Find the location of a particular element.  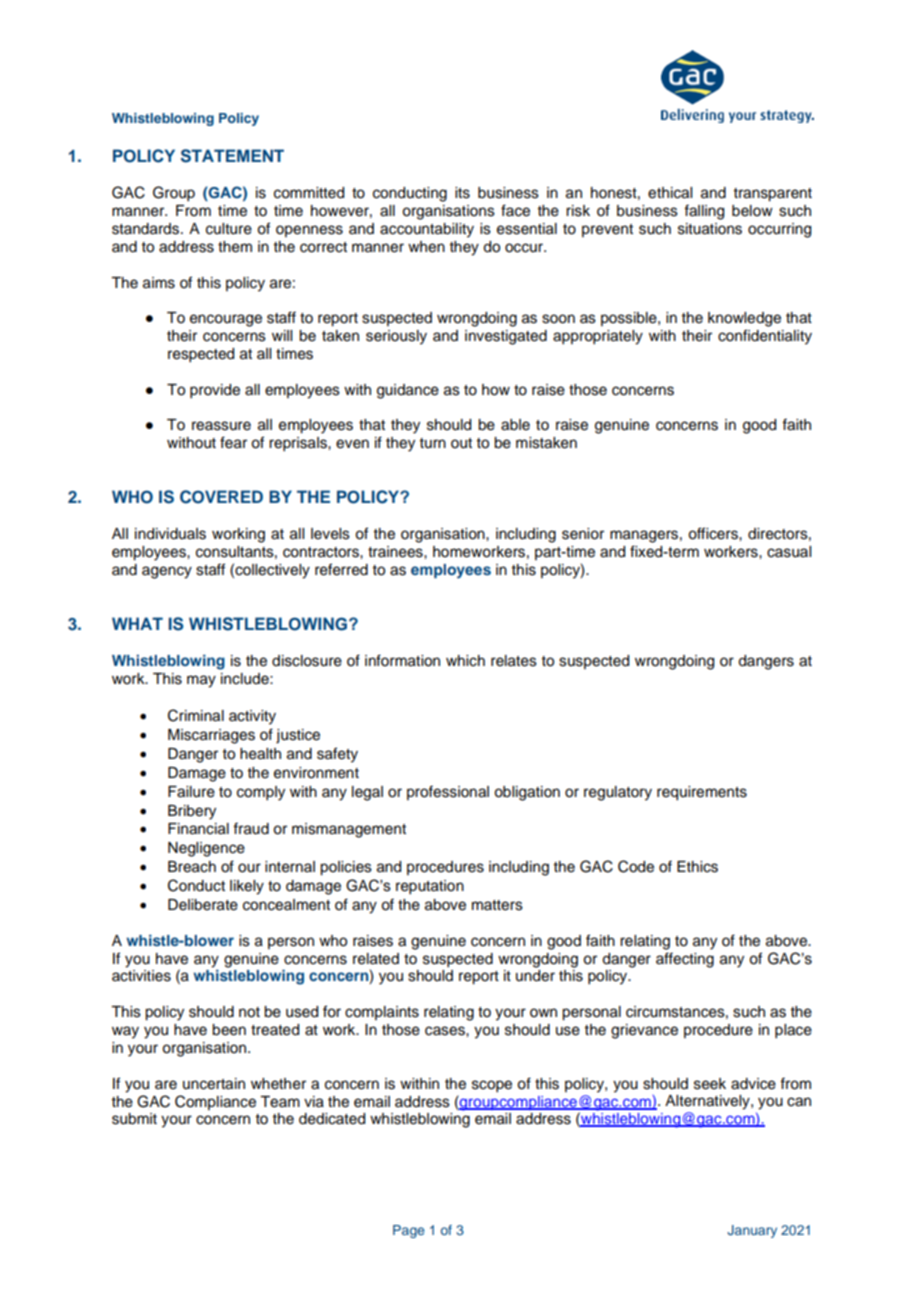

reputation is located at coordinates (430, 887).
